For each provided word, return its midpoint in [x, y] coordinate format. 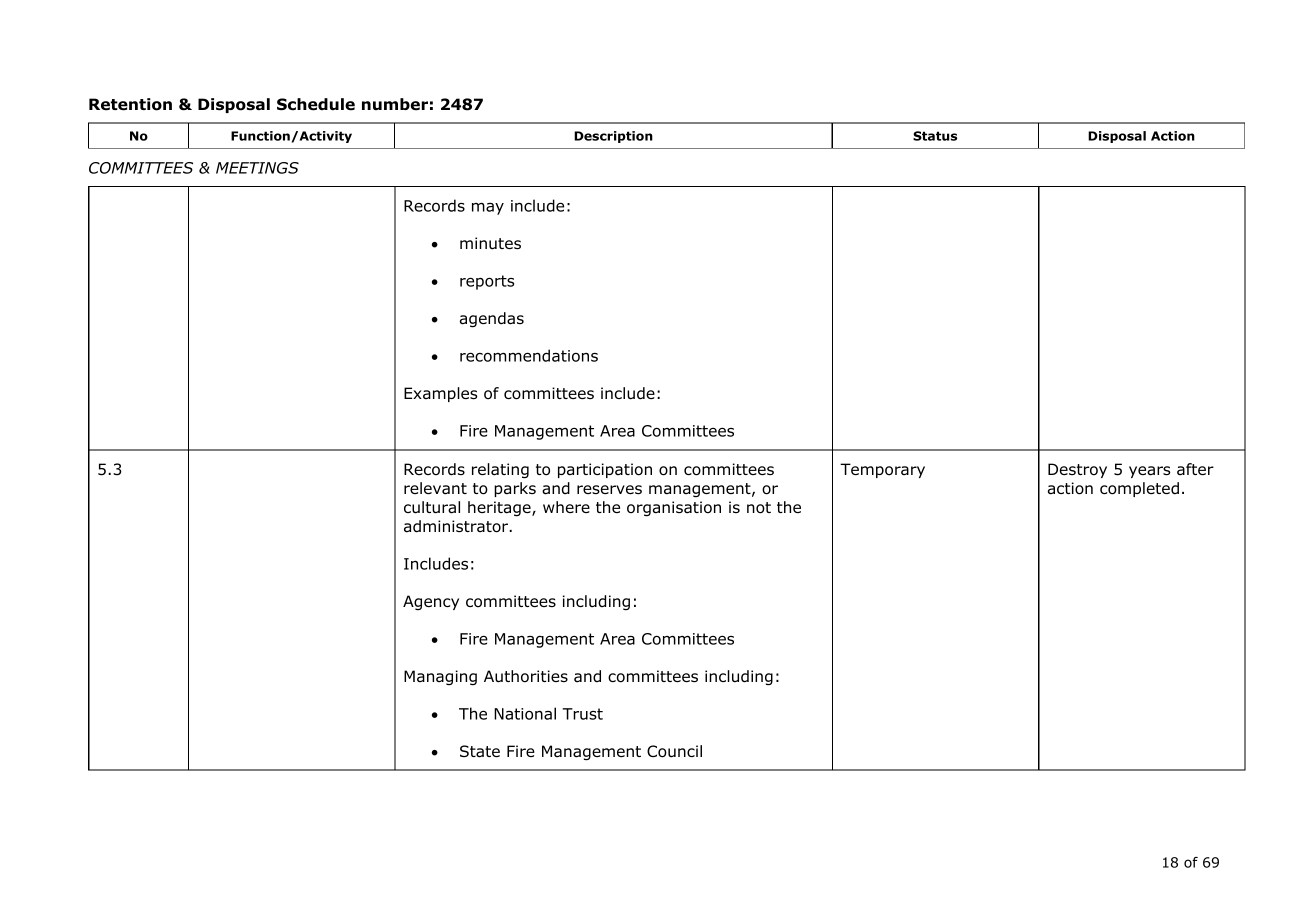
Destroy [1077, 470]
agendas [492, 320]
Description [613, 137]
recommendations [529, 355]
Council [674, 751]
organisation [674, 509]
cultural [432, 507]
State [480, 751]
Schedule [316, 104]
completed [1139, 489]
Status [935, 136]
